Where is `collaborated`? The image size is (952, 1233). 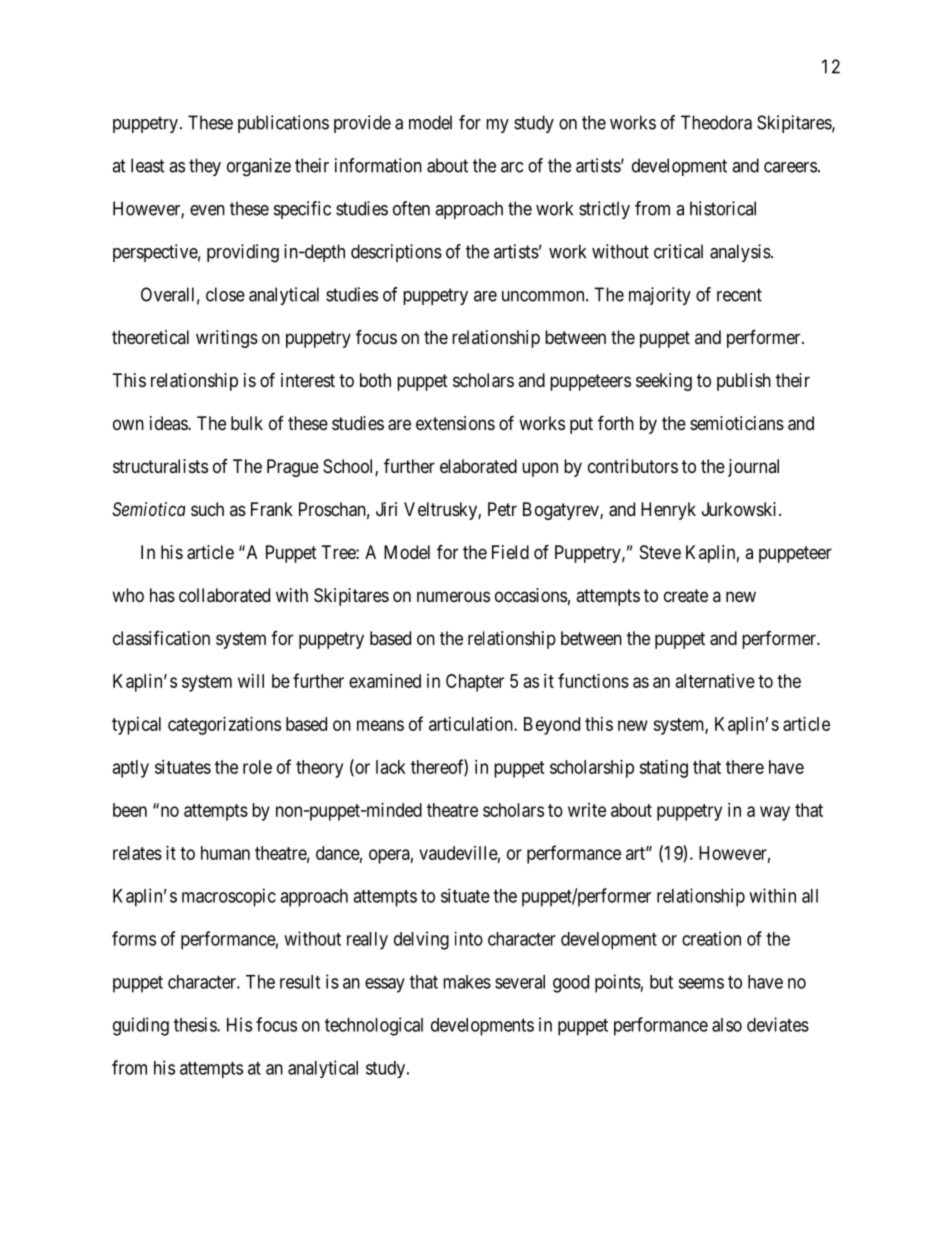
collaborated is located at coordinates (224, 595).
